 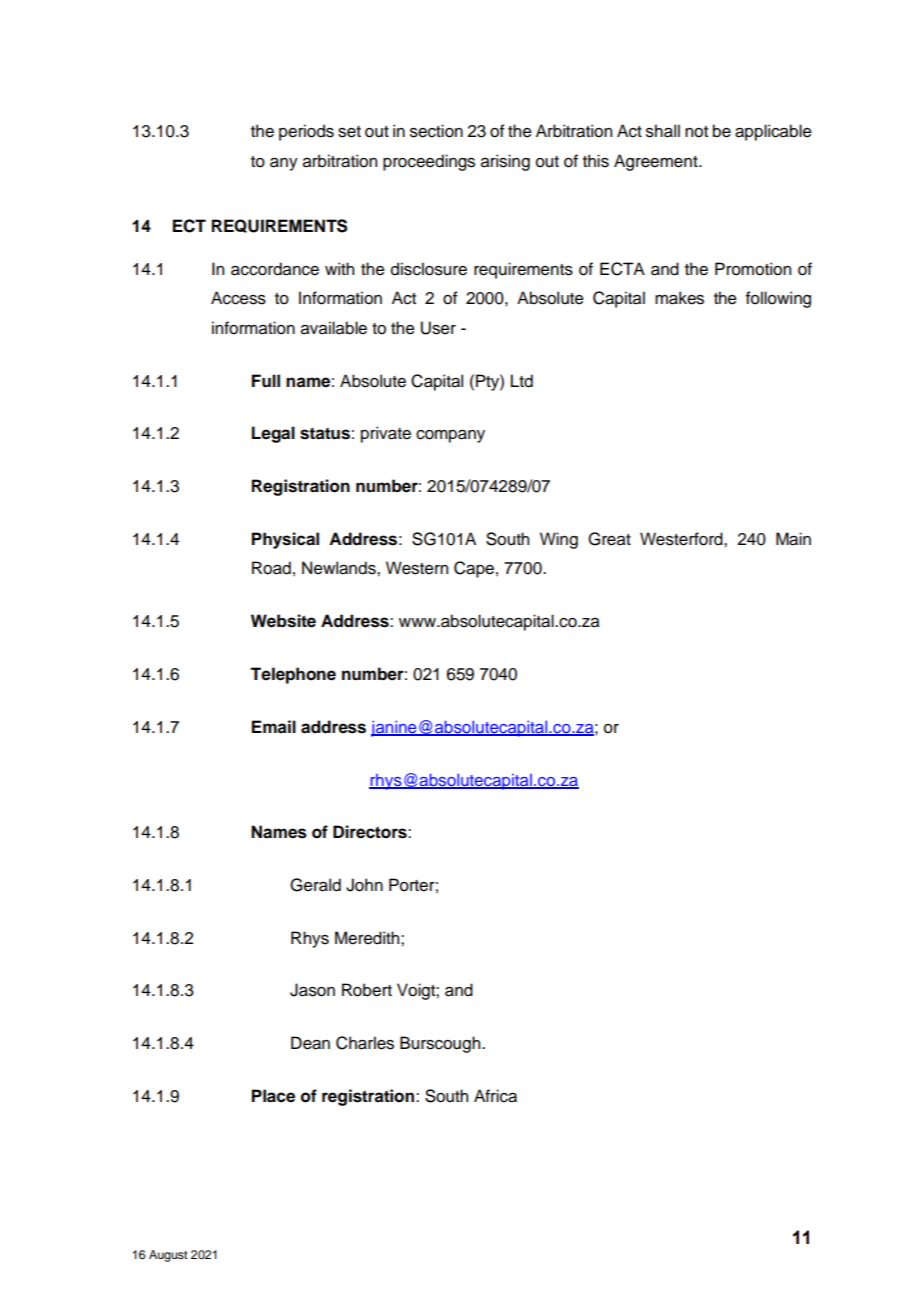 What do you see at coordinates (696, 132) in the image?
I see `not` at bounding box center [696, 132].
